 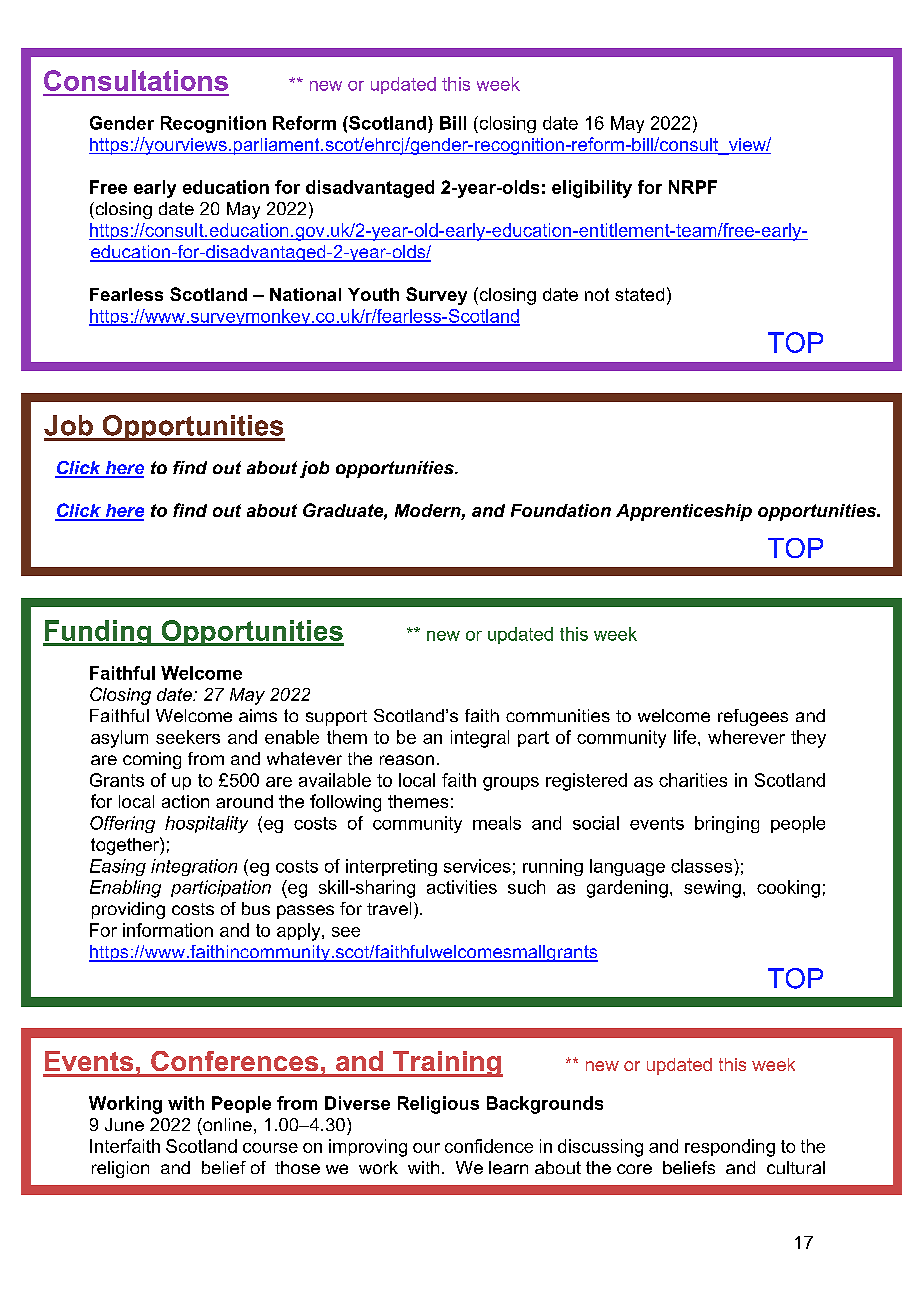 I want to click on eligibility, so click(x=592, y=189).
